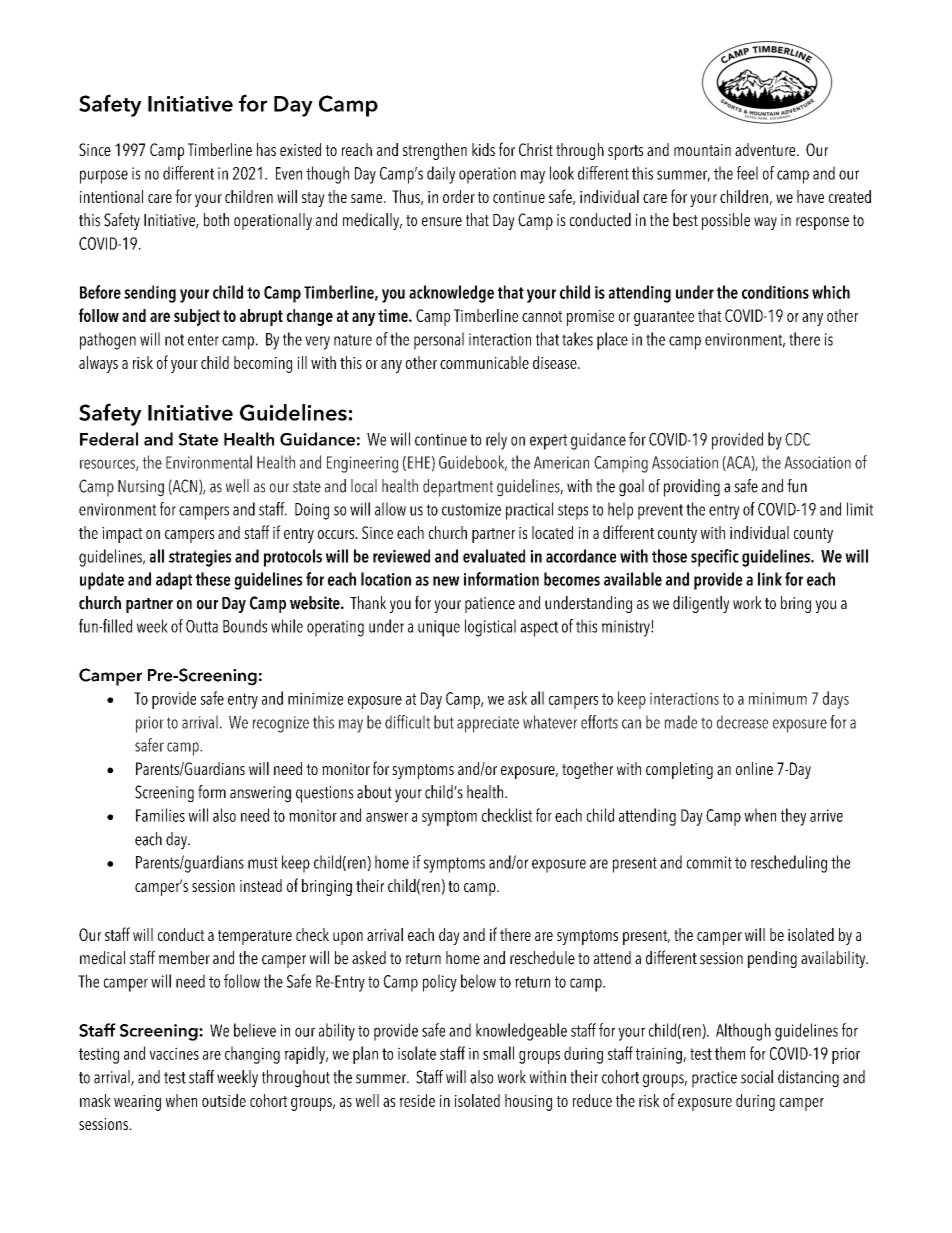  What do you see at coordinates (701, 604) in the document?
I see `diligently` at bounding box center [701, 604].
